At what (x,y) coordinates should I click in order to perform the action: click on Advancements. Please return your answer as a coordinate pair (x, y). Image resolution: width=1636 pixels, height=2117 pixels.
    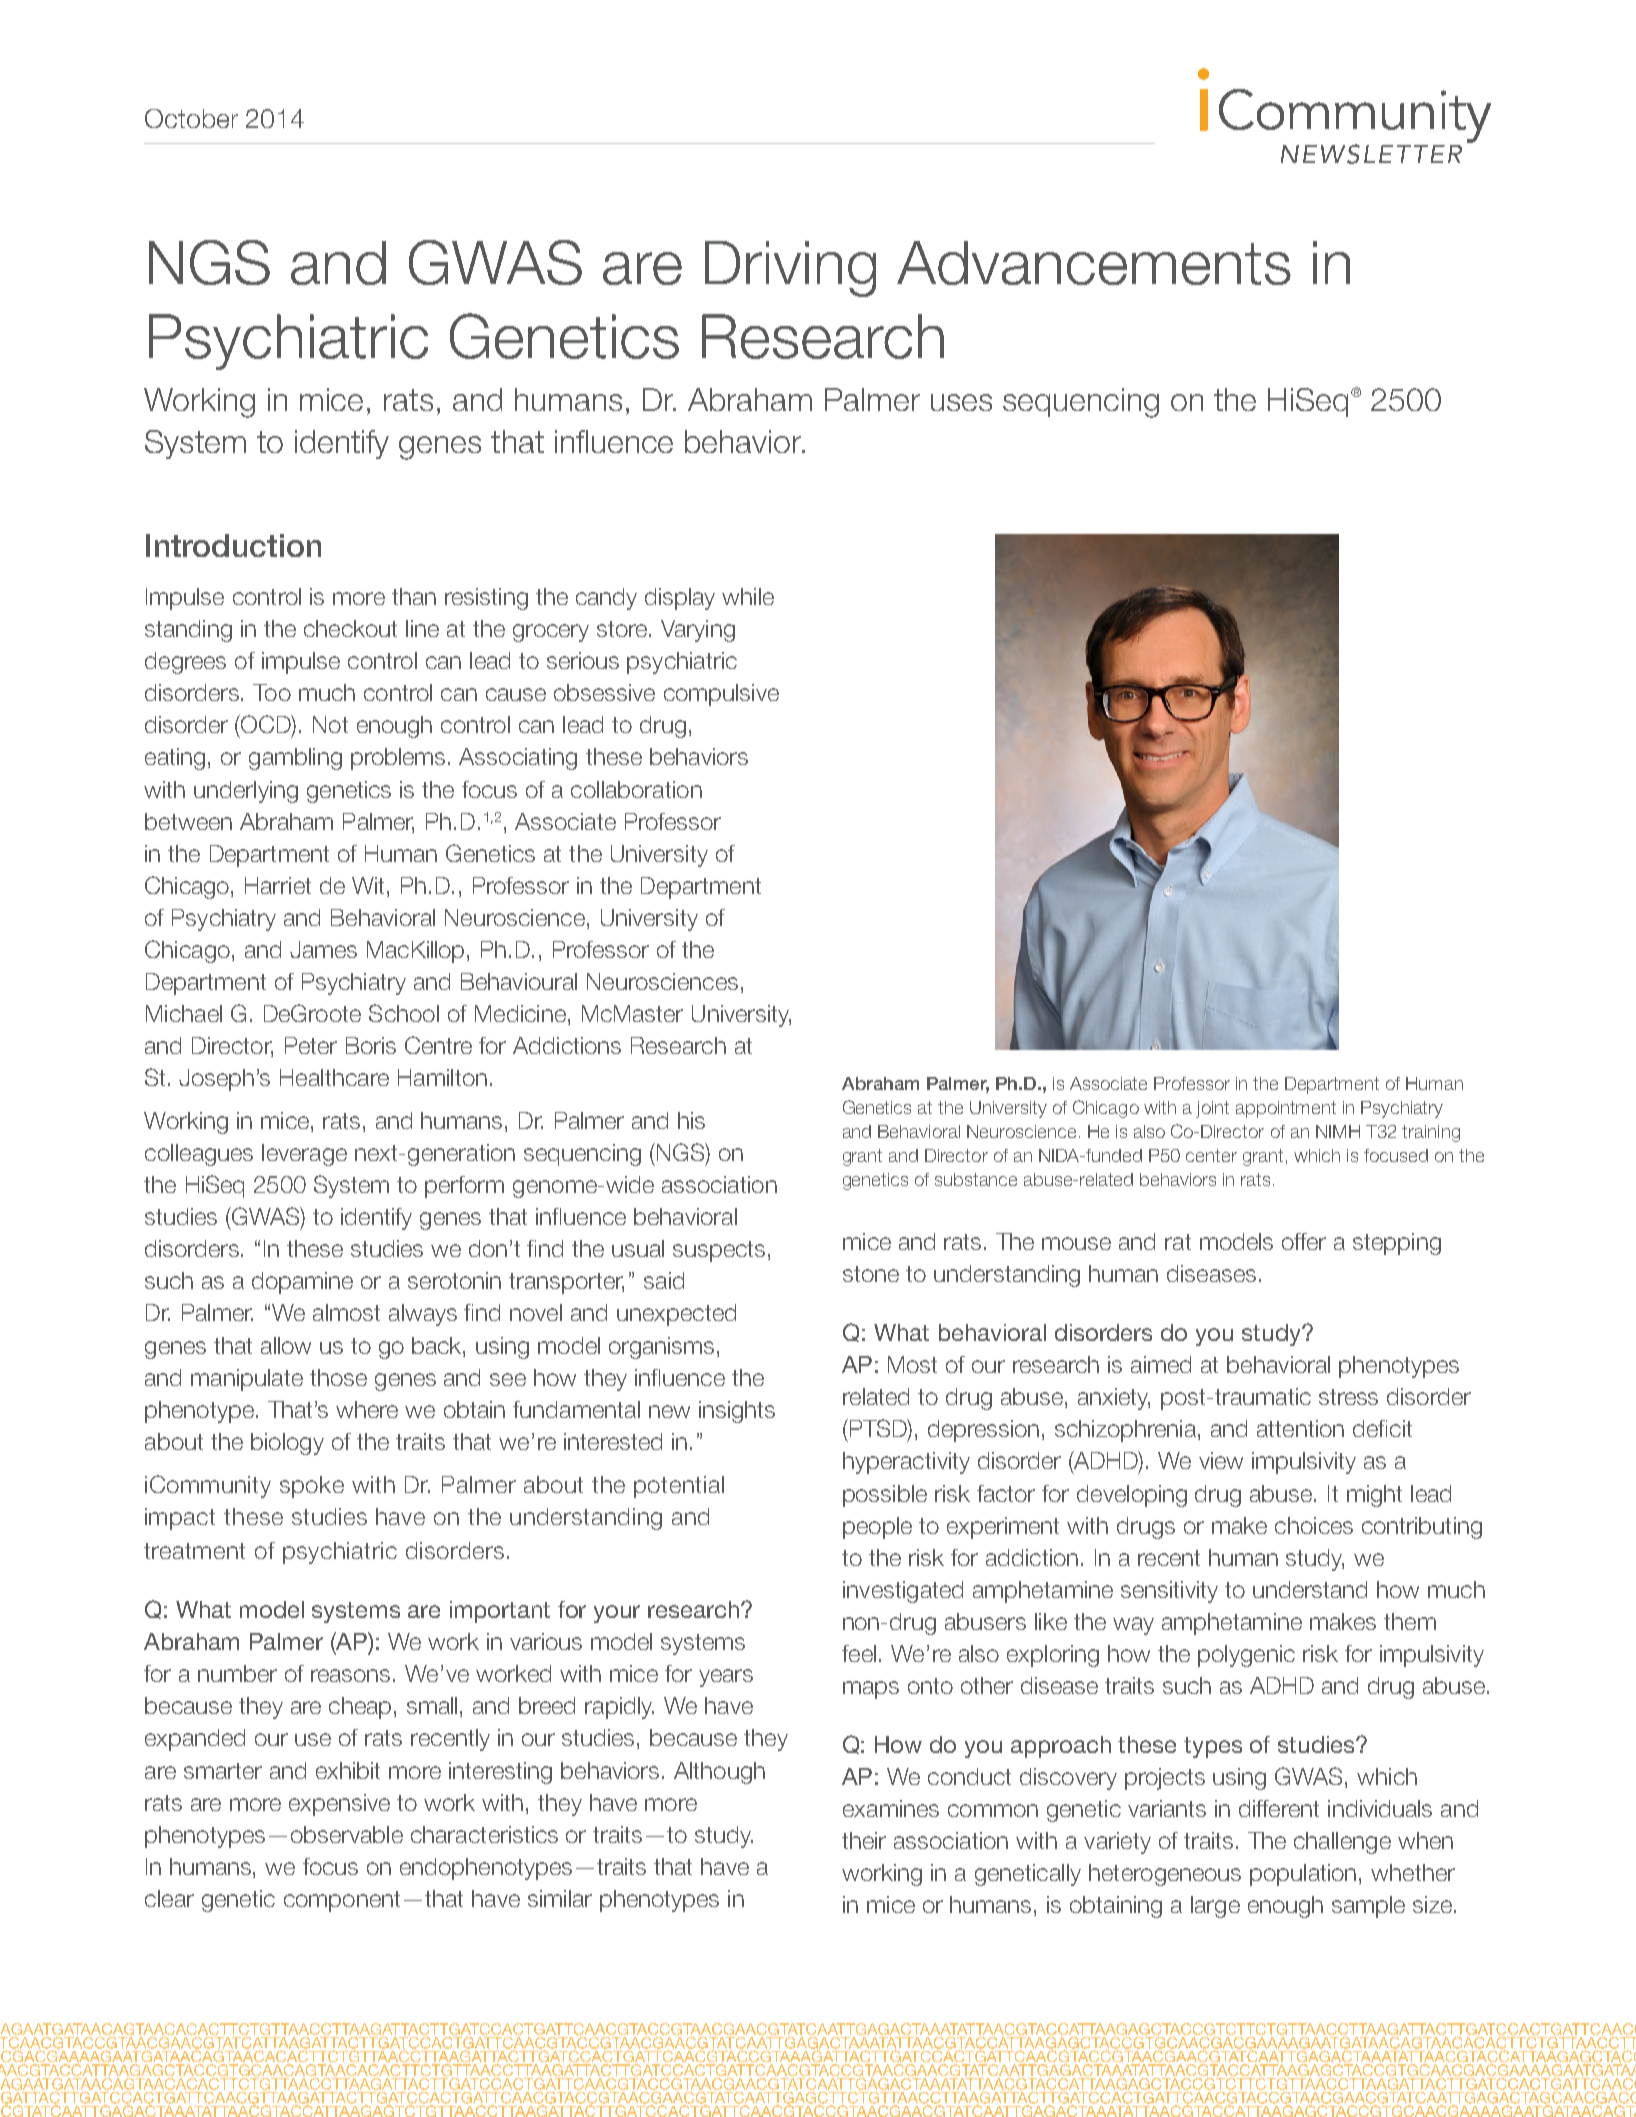
    Looking at the image, I should click on (1094, 263).
